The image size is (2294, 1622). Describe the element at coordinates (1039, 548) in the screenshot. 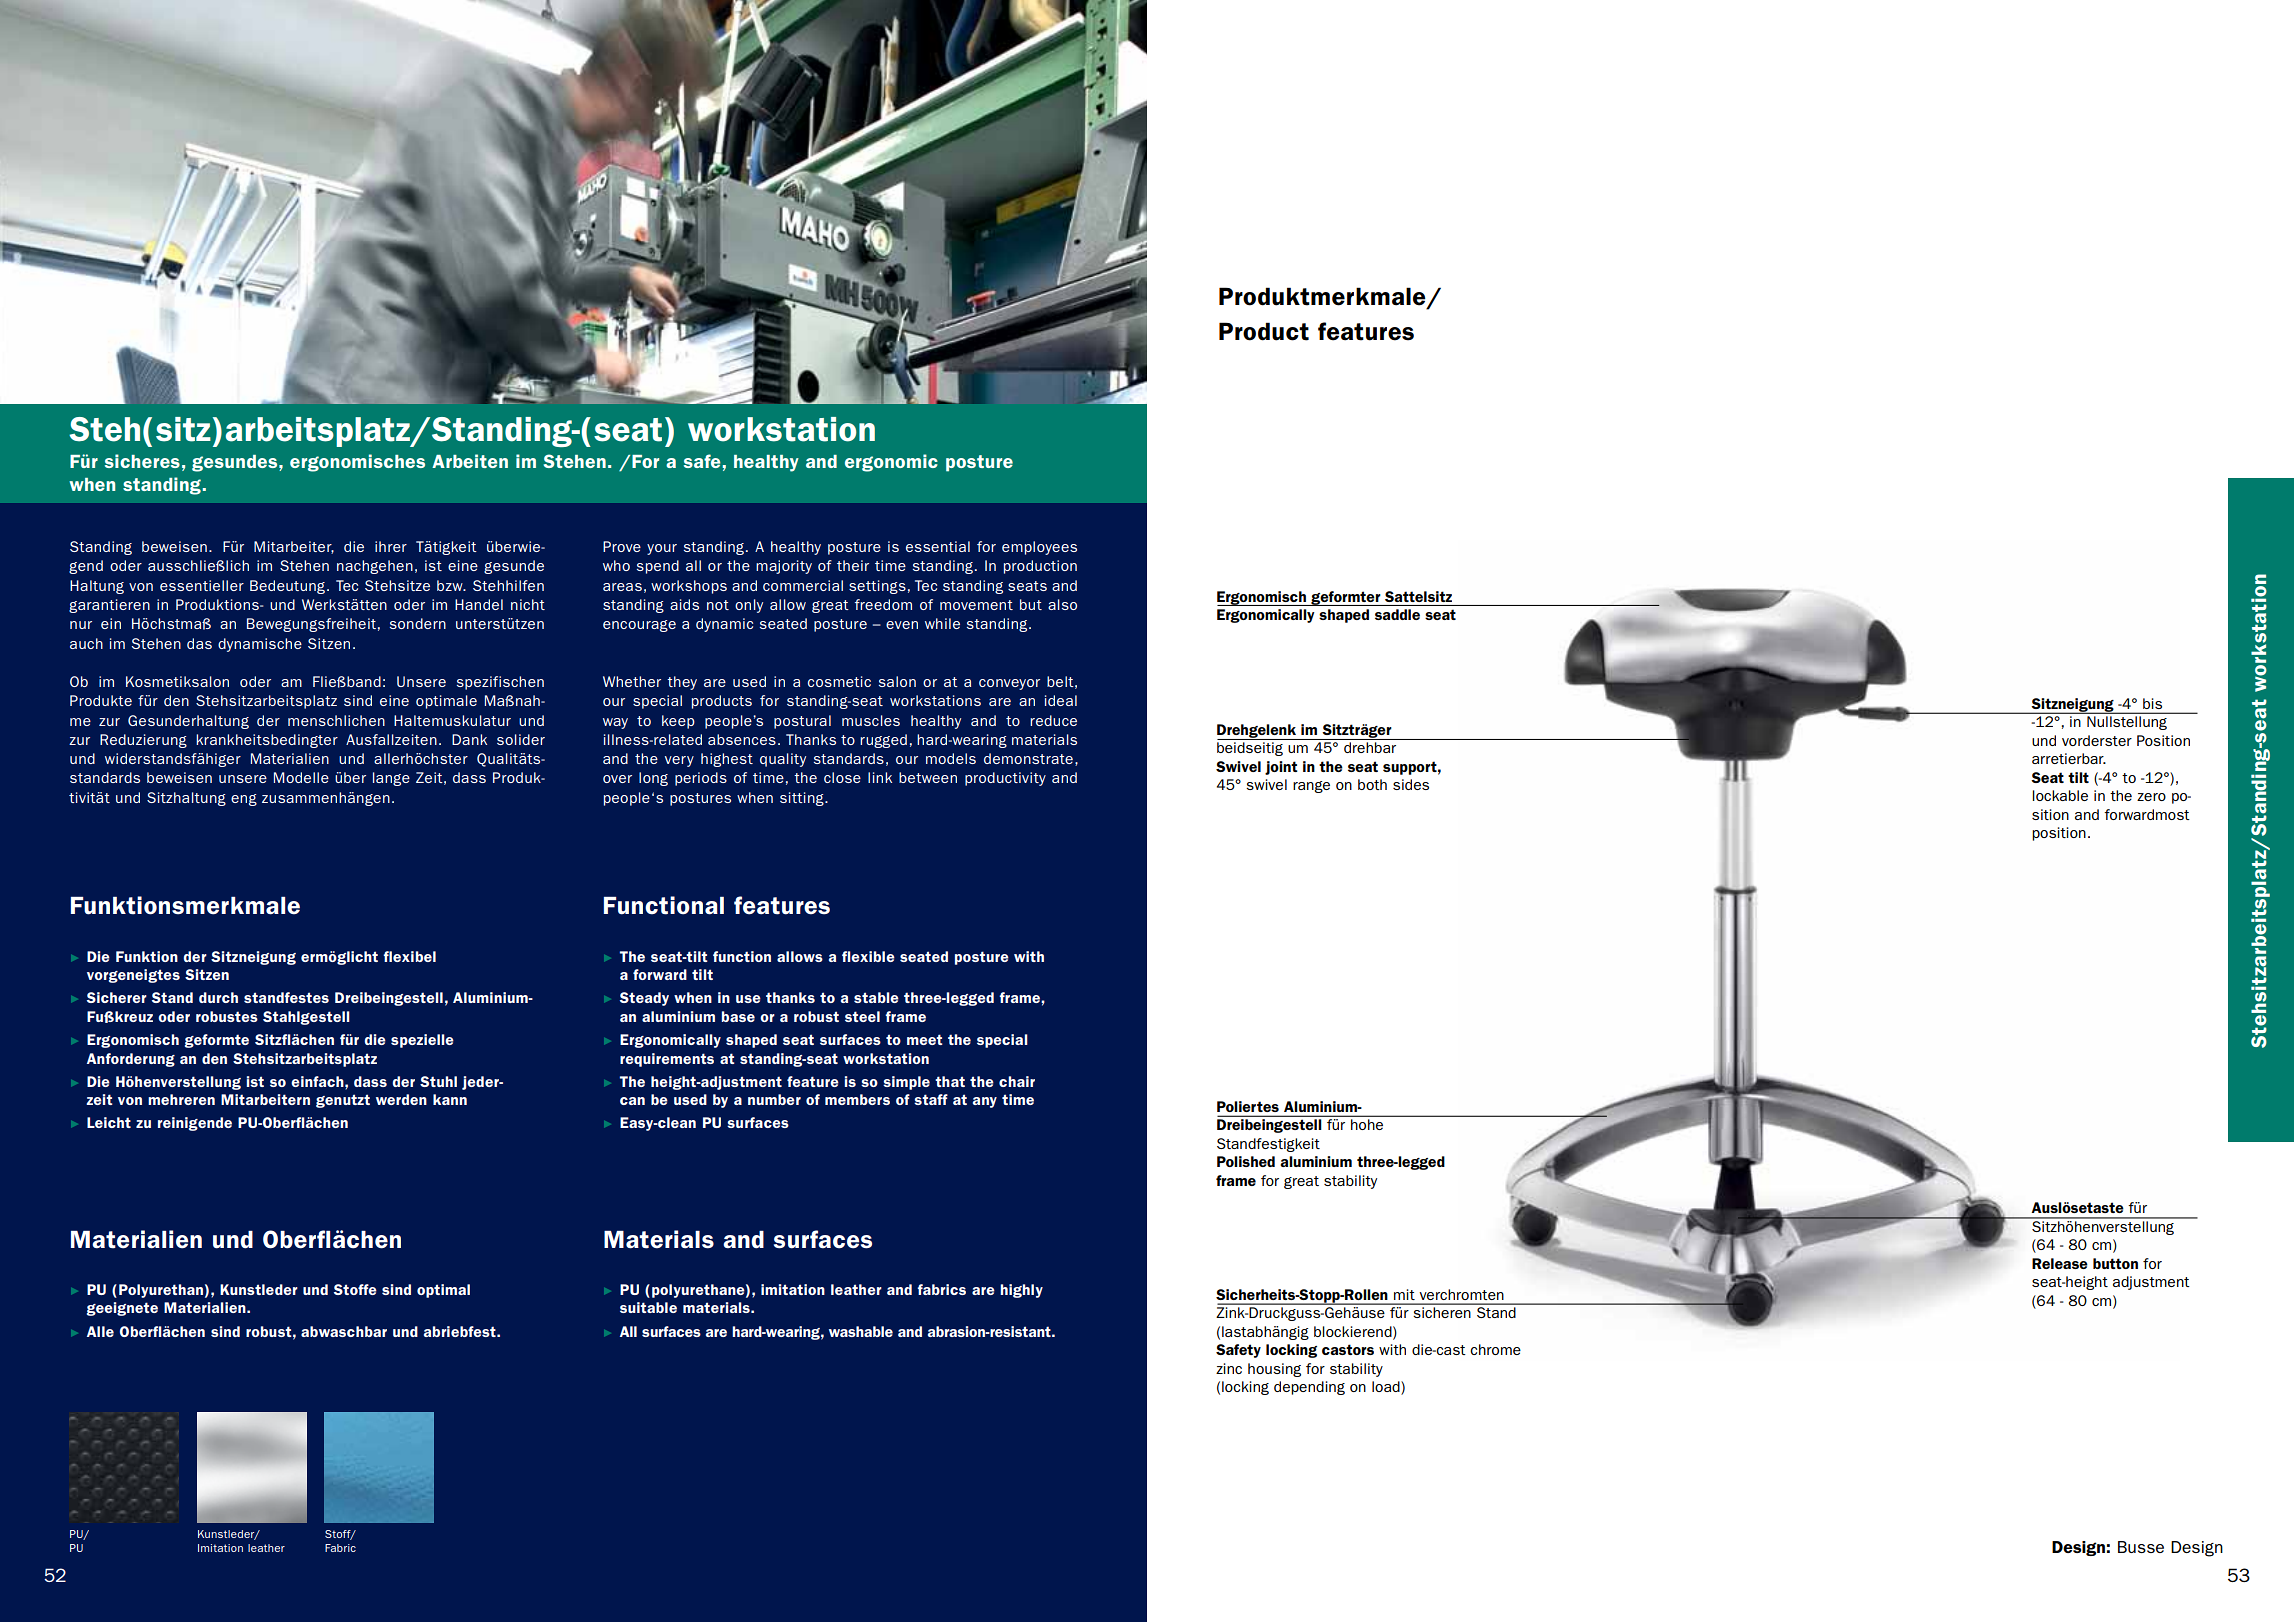

I see `employees` at that location.
